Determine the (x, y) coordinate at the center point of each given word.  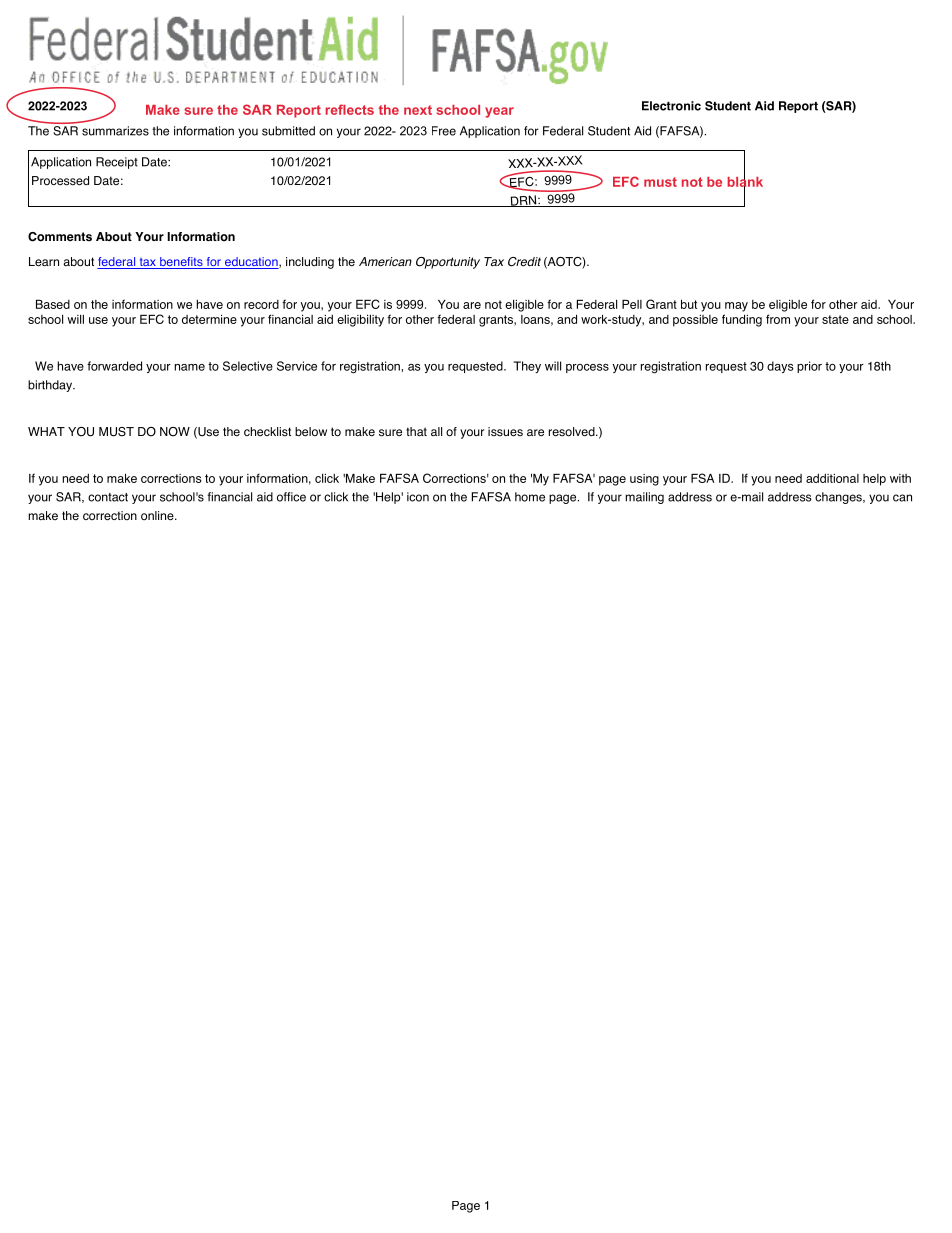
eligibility (360, 320)
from (778, 319)
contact (108, 497)
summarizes (115, 131)
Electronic (671, 106)
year (499, 112)
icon (418, 497)
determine (209, 319)
